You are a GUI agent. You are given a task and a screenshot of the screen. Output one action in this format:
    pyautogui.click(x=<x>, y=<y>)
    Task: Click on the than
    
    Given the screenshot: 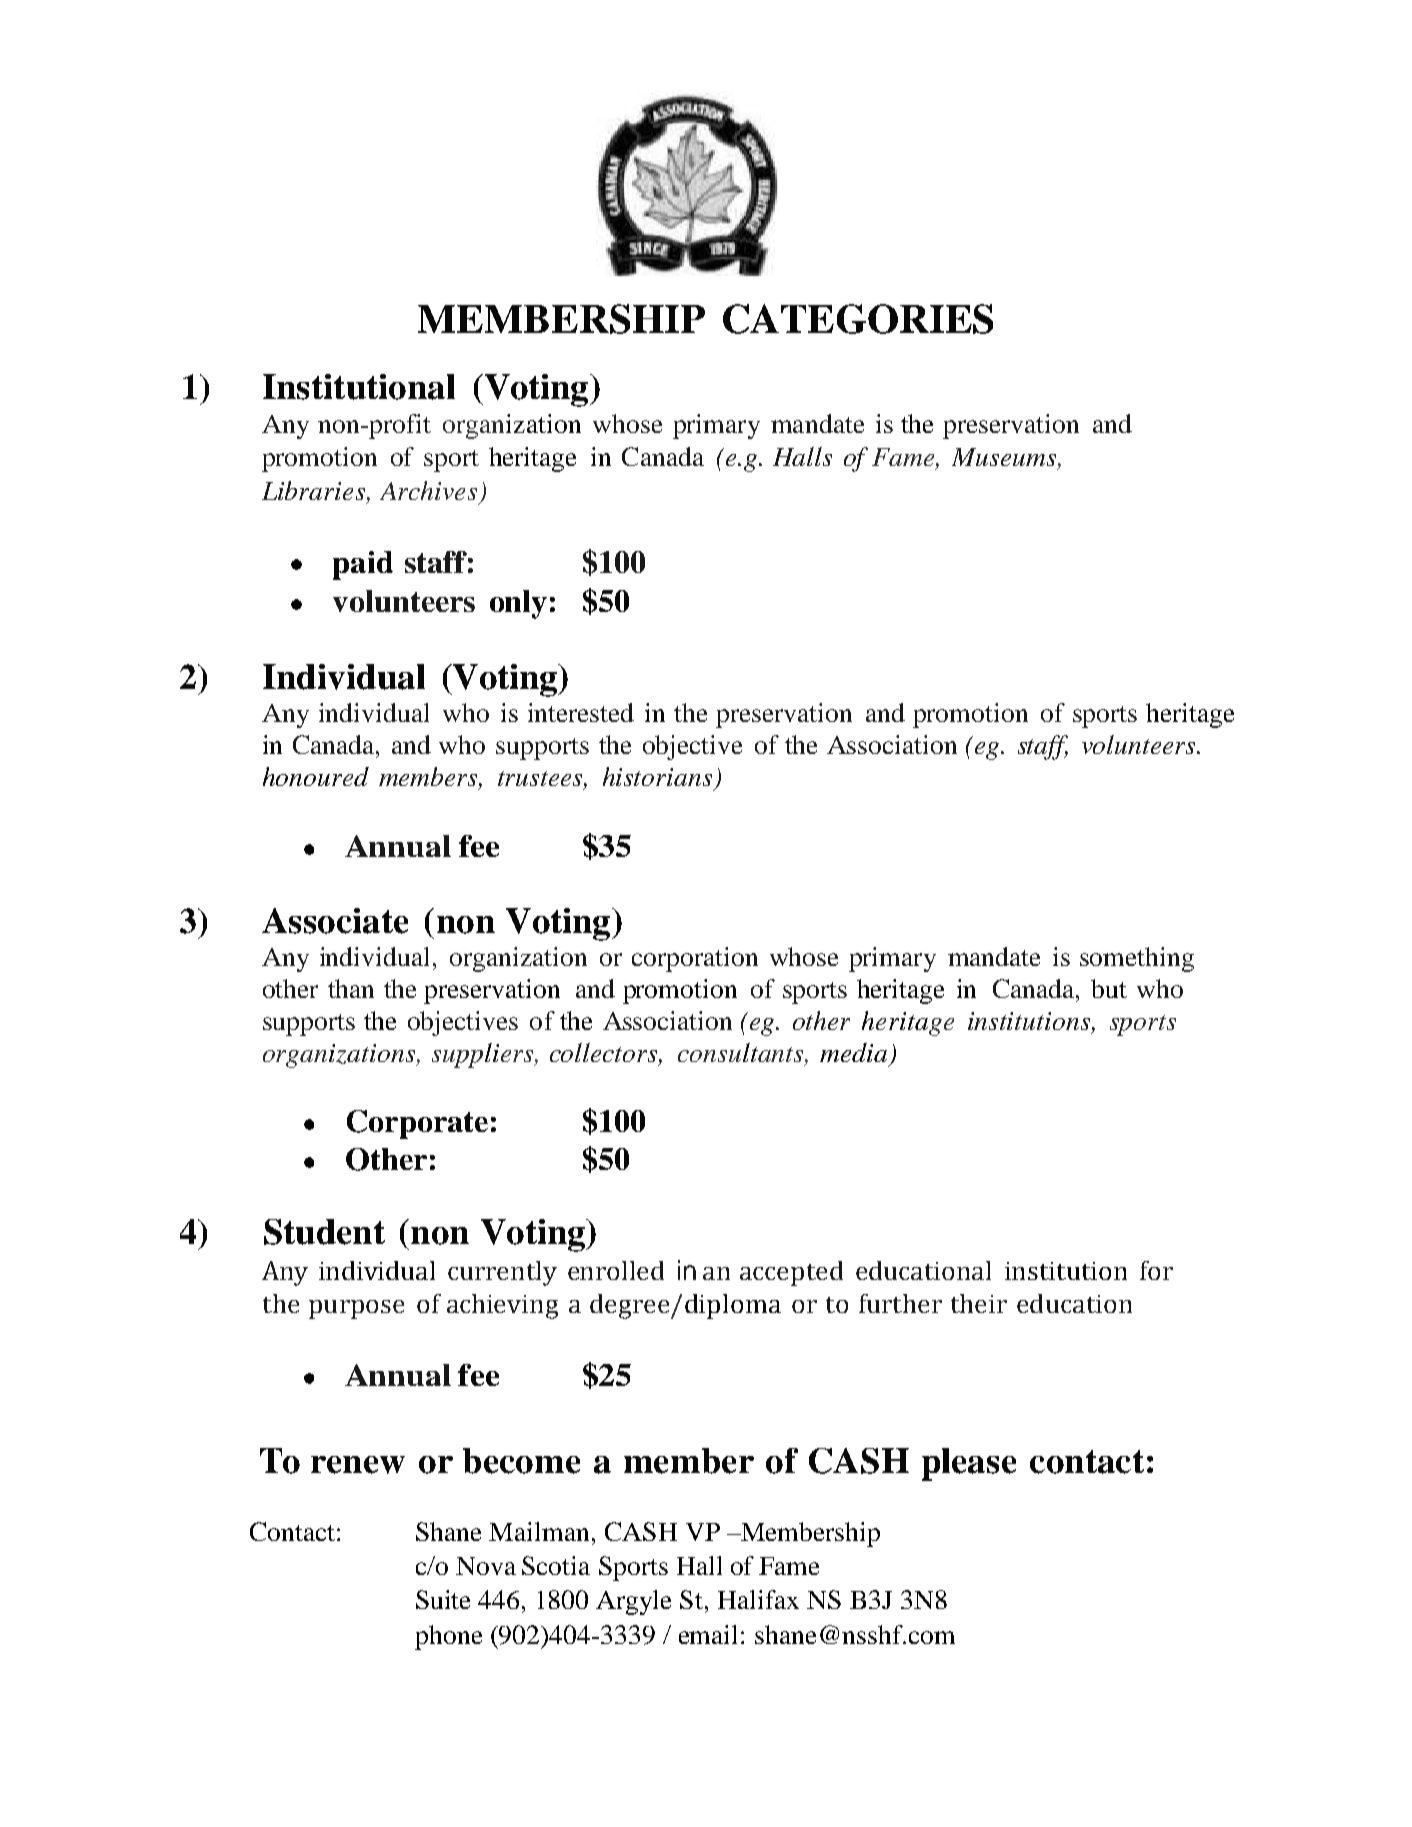 What is the action you would take?
    pyautogui.click(x=351, y=988)
